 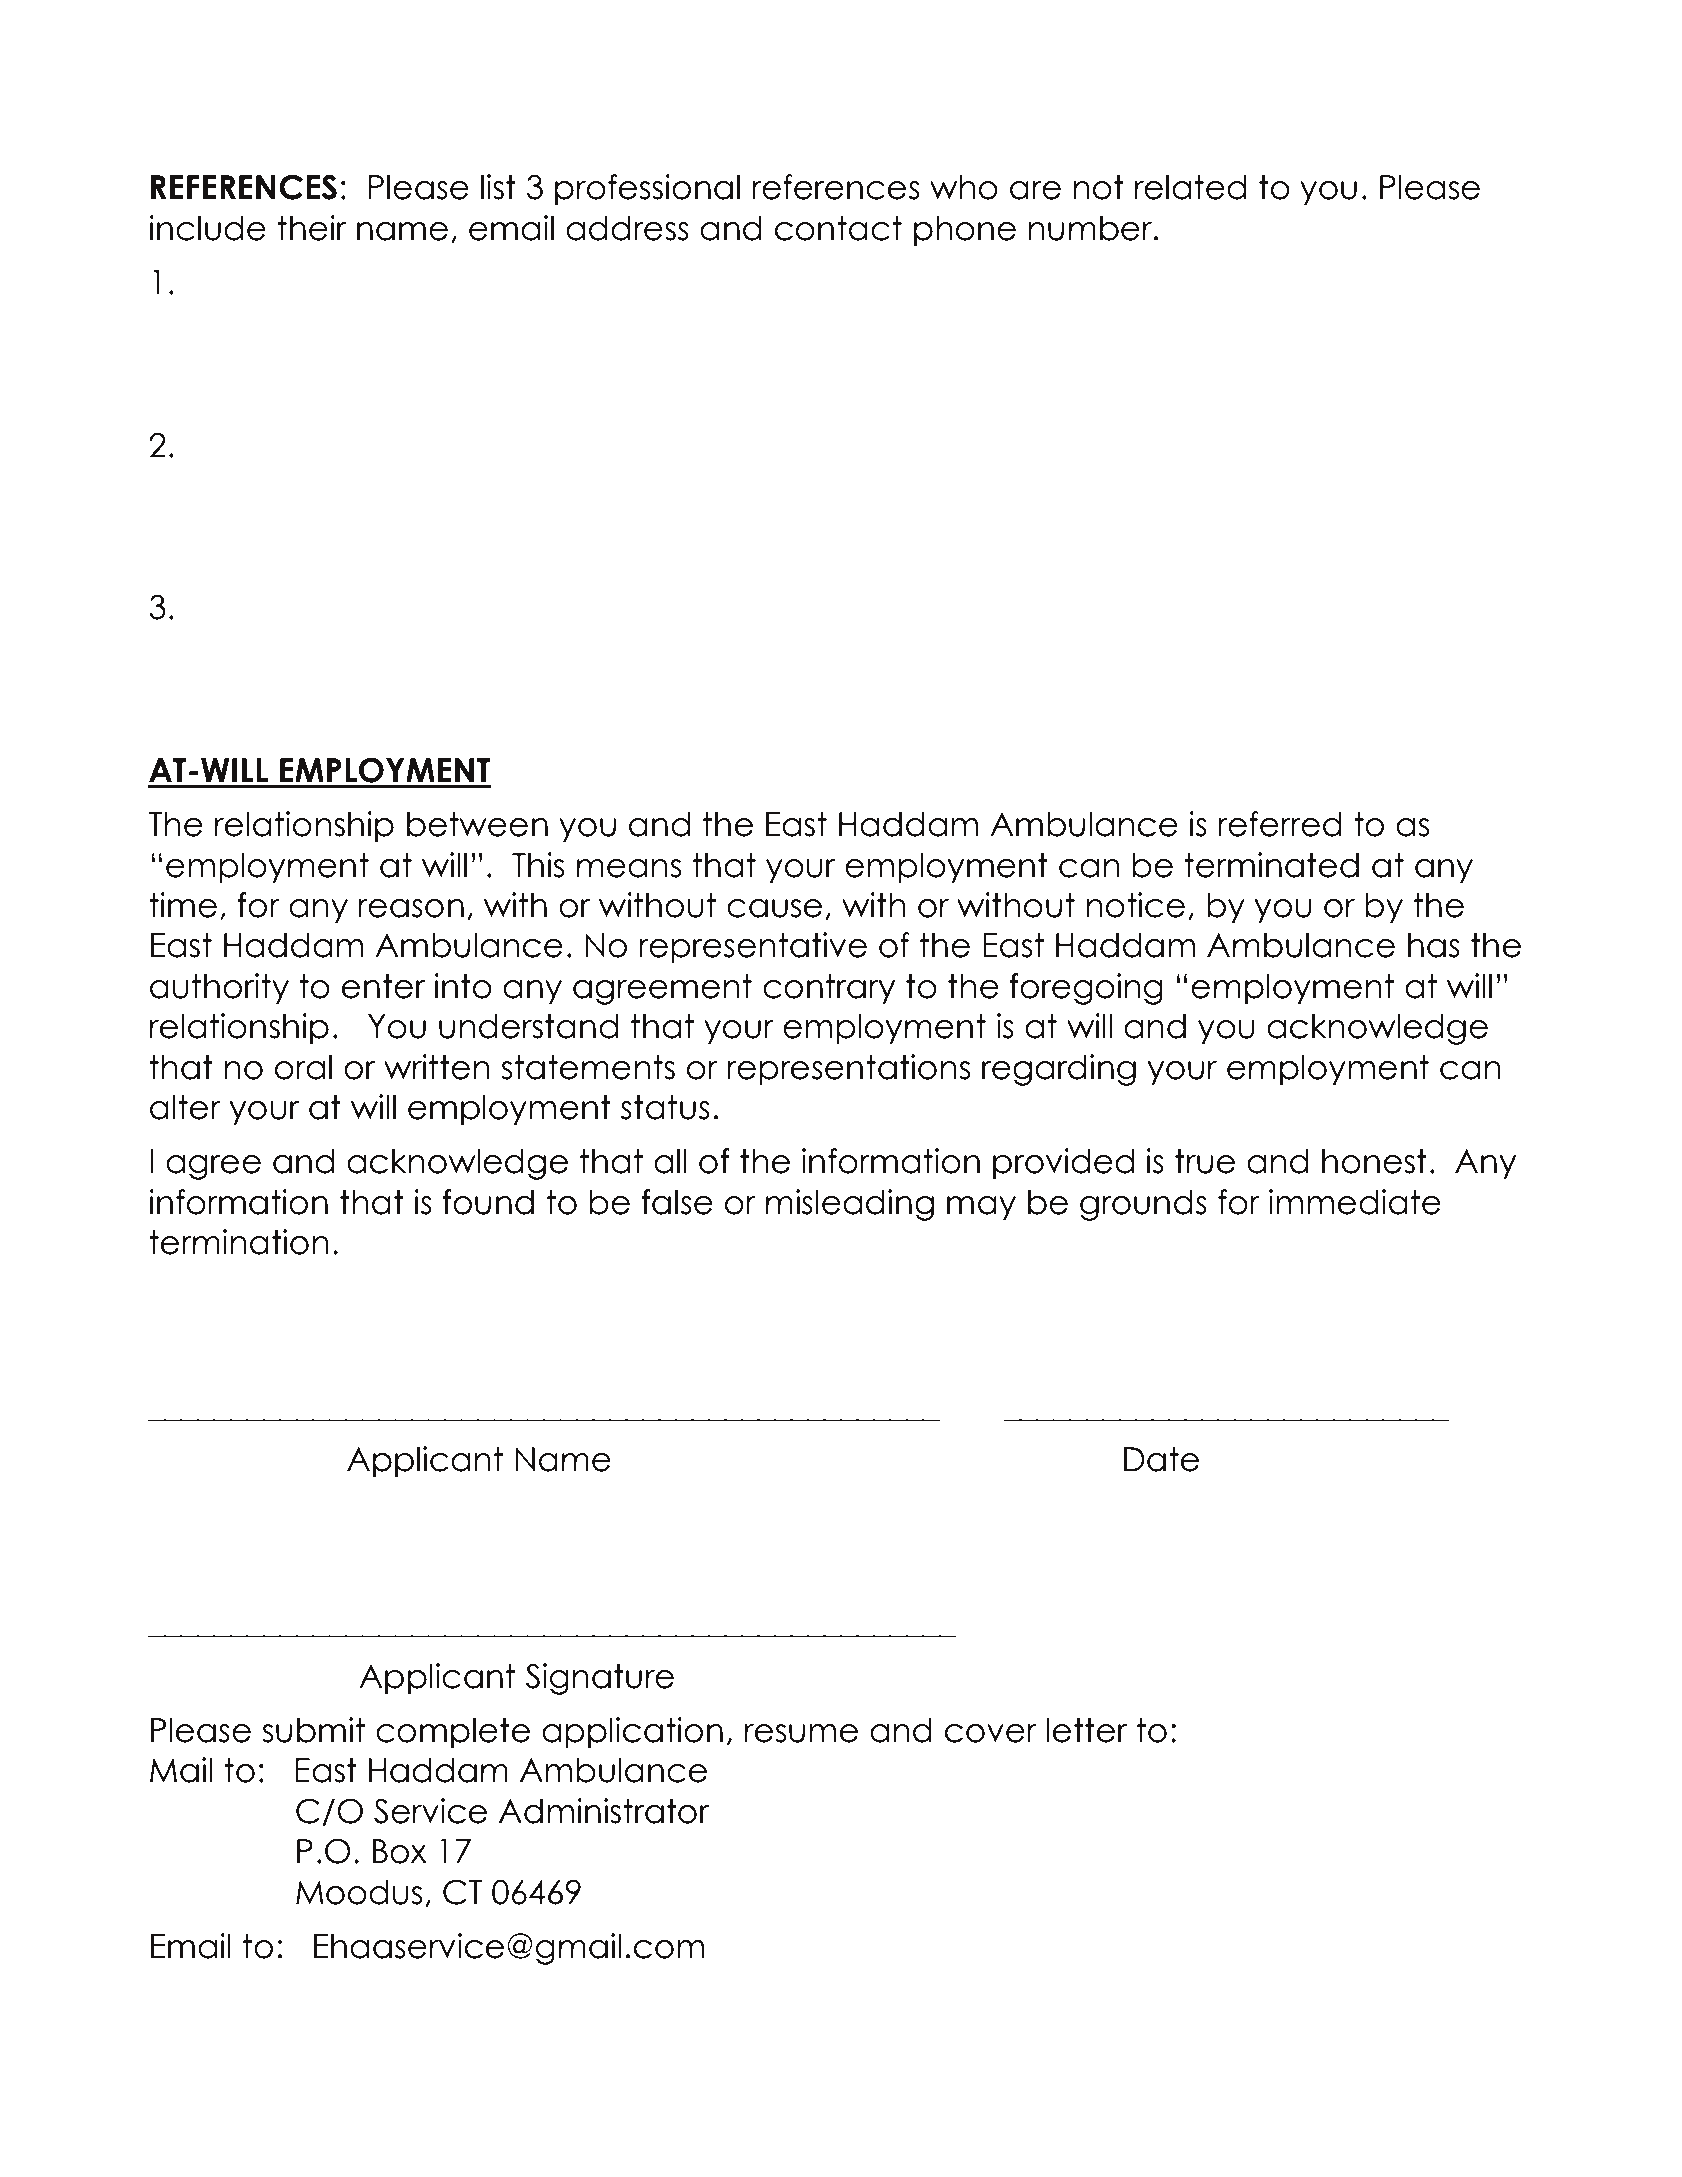 I want to click on related, so click(x=1190, y=187).
